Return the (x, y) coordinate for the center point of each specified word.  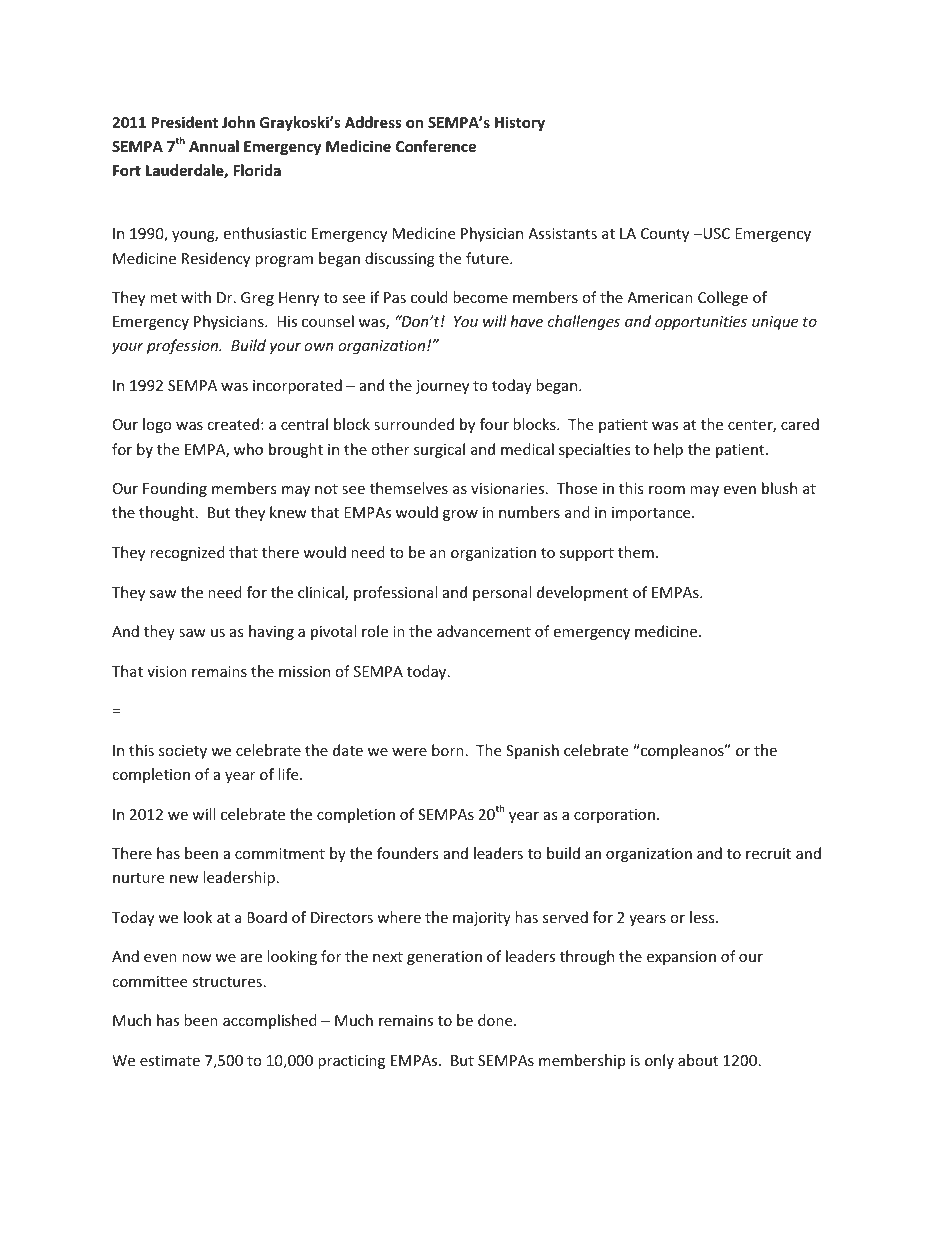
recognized (187, 553)
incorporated (297, 386)
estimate (170, 1060)
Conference (436, 146)
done (496, 1020)
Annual (214, 146)
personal (502, 593)
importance (652, 514)
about (698, 1060)
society (183, 752)
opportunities (701, 323)
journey (442, 387)
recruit (768, 853)
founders (408, 853)
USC (715, 233)
